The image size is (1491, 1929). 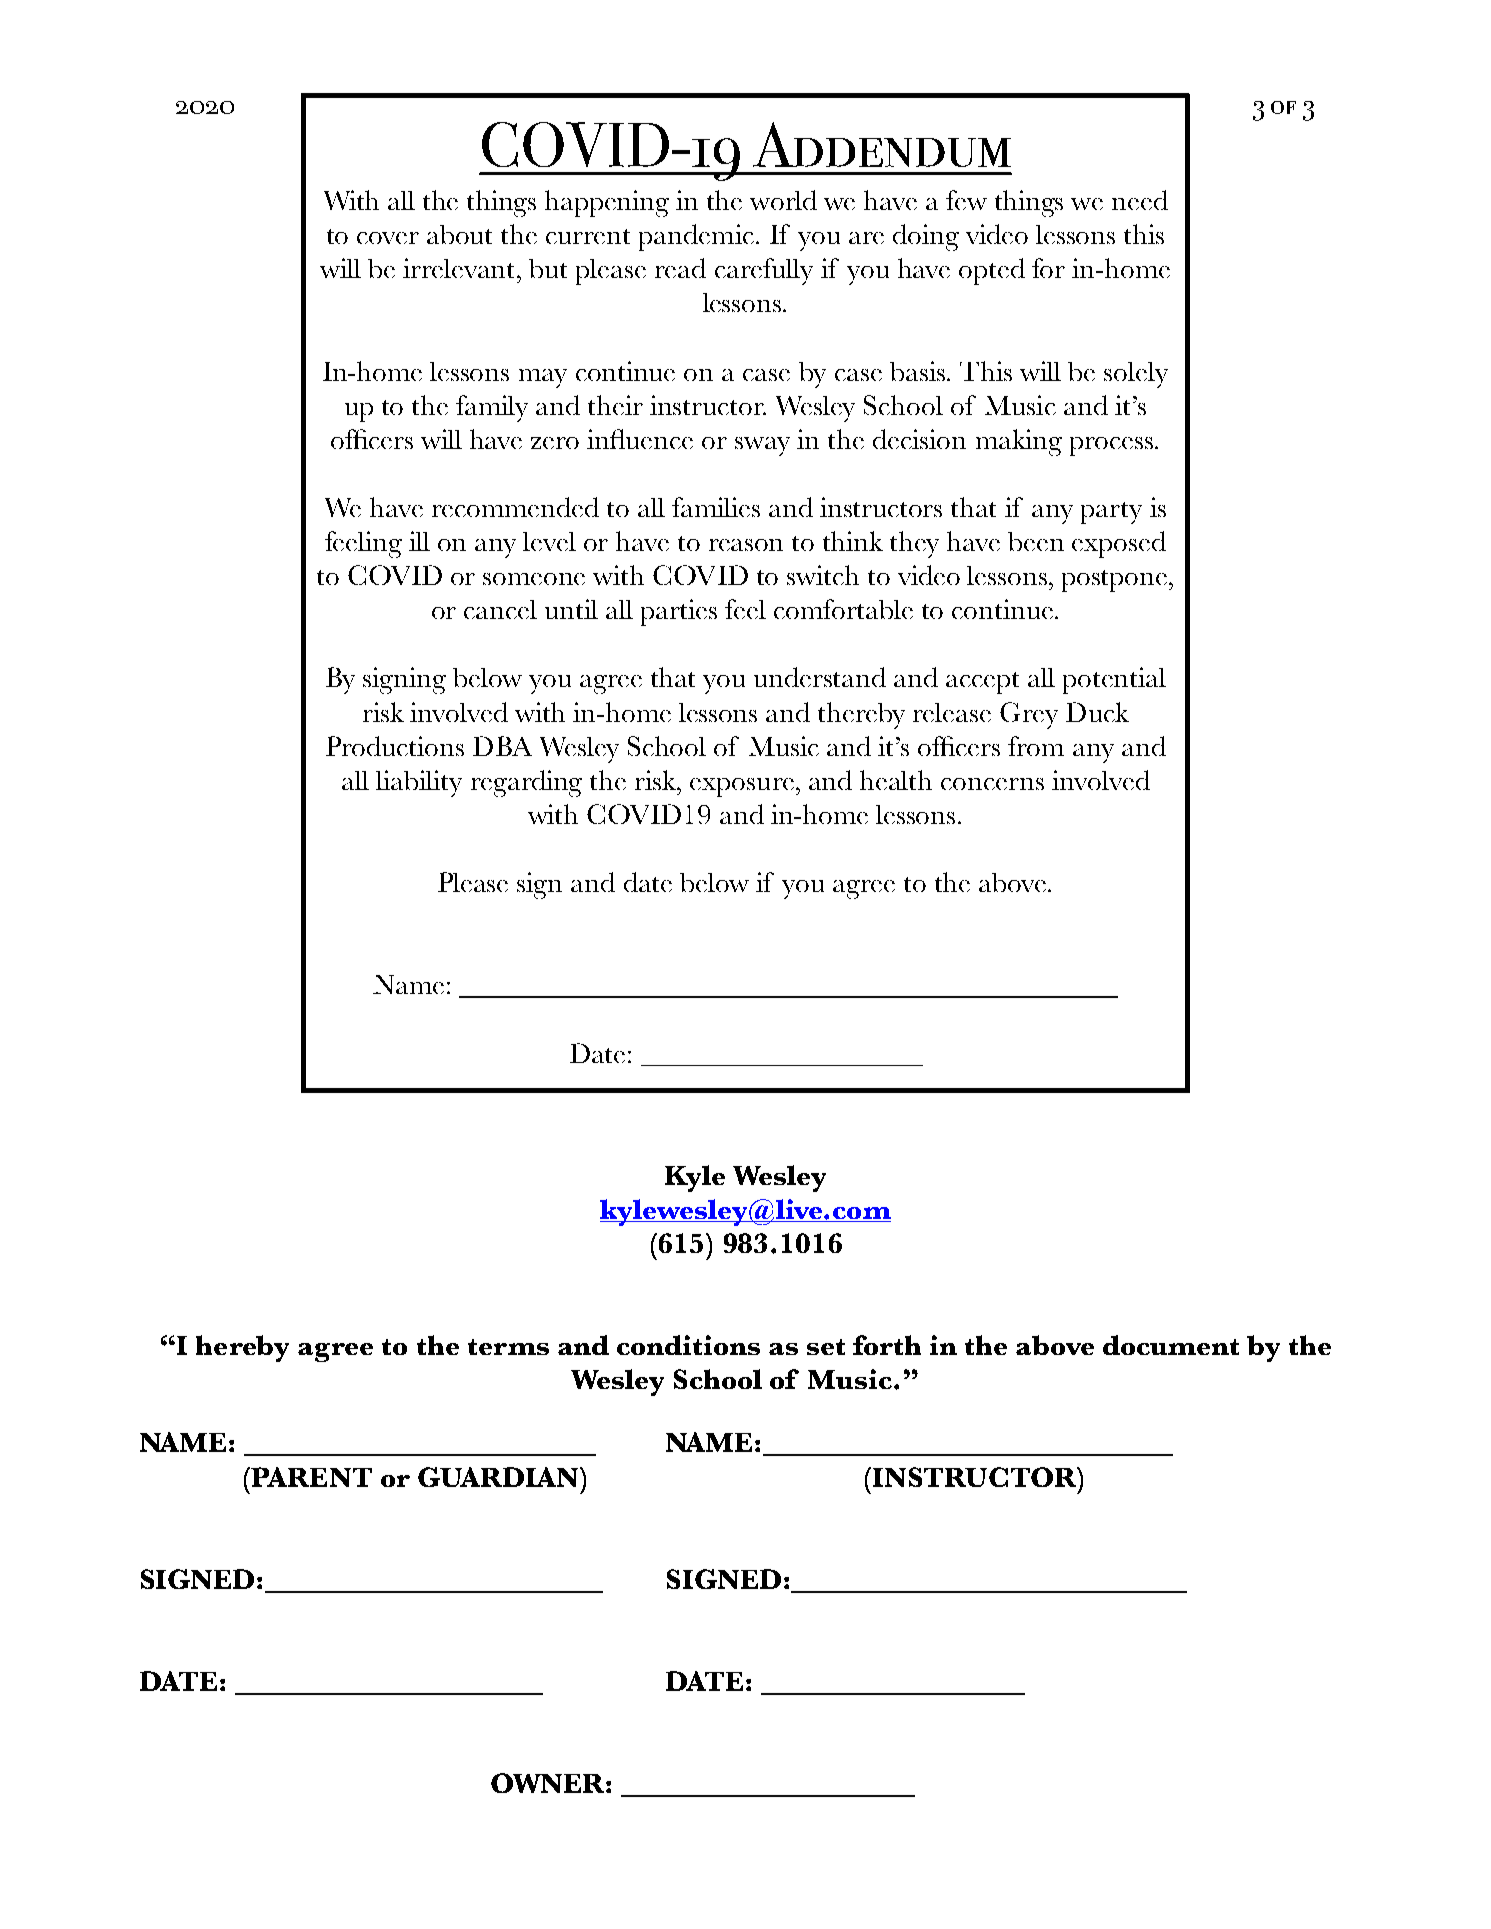 I want to click on need, so click(x=1140, y=200).
